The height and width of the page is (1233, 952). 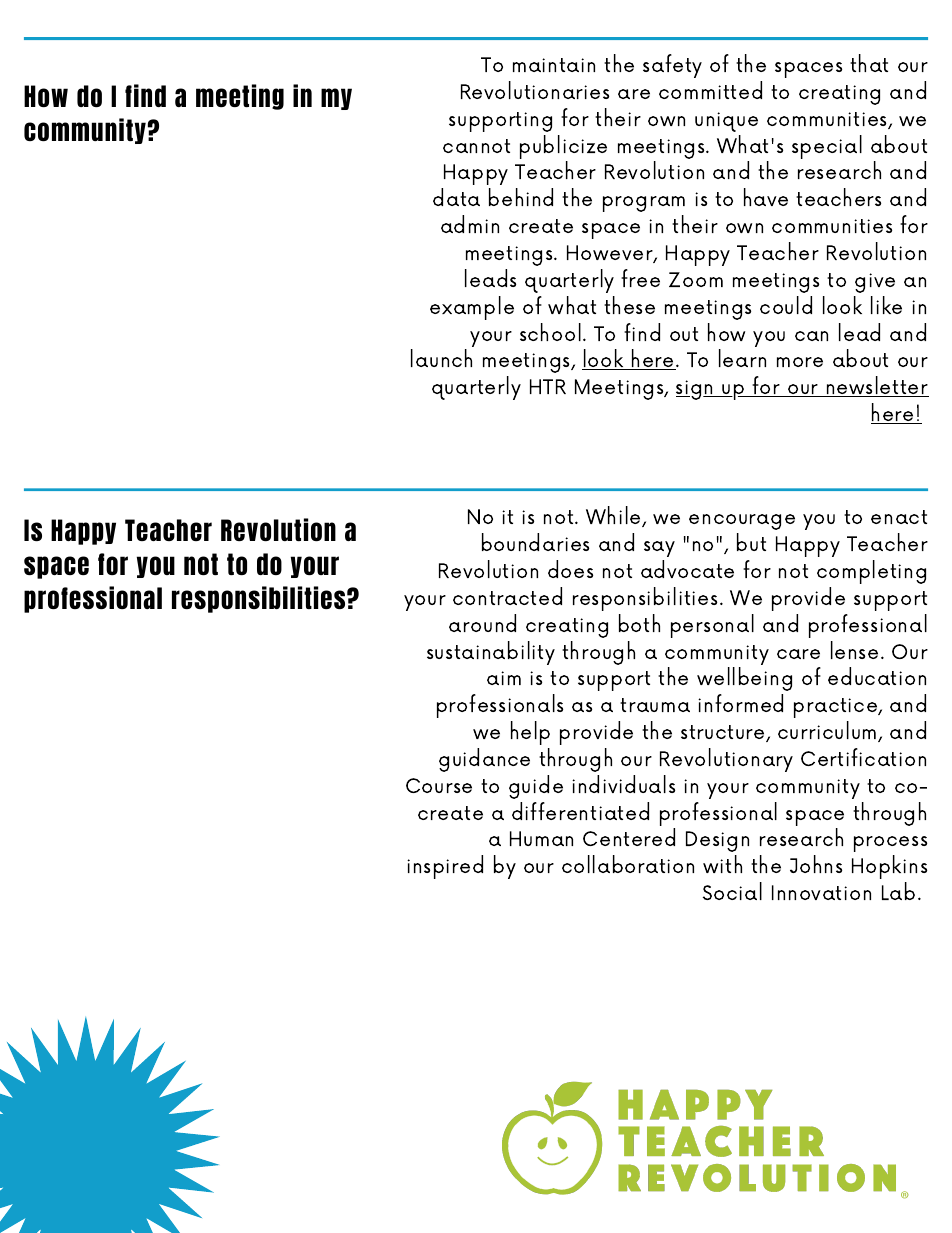 I want to click on inspired, so click(x=445, y=867).
